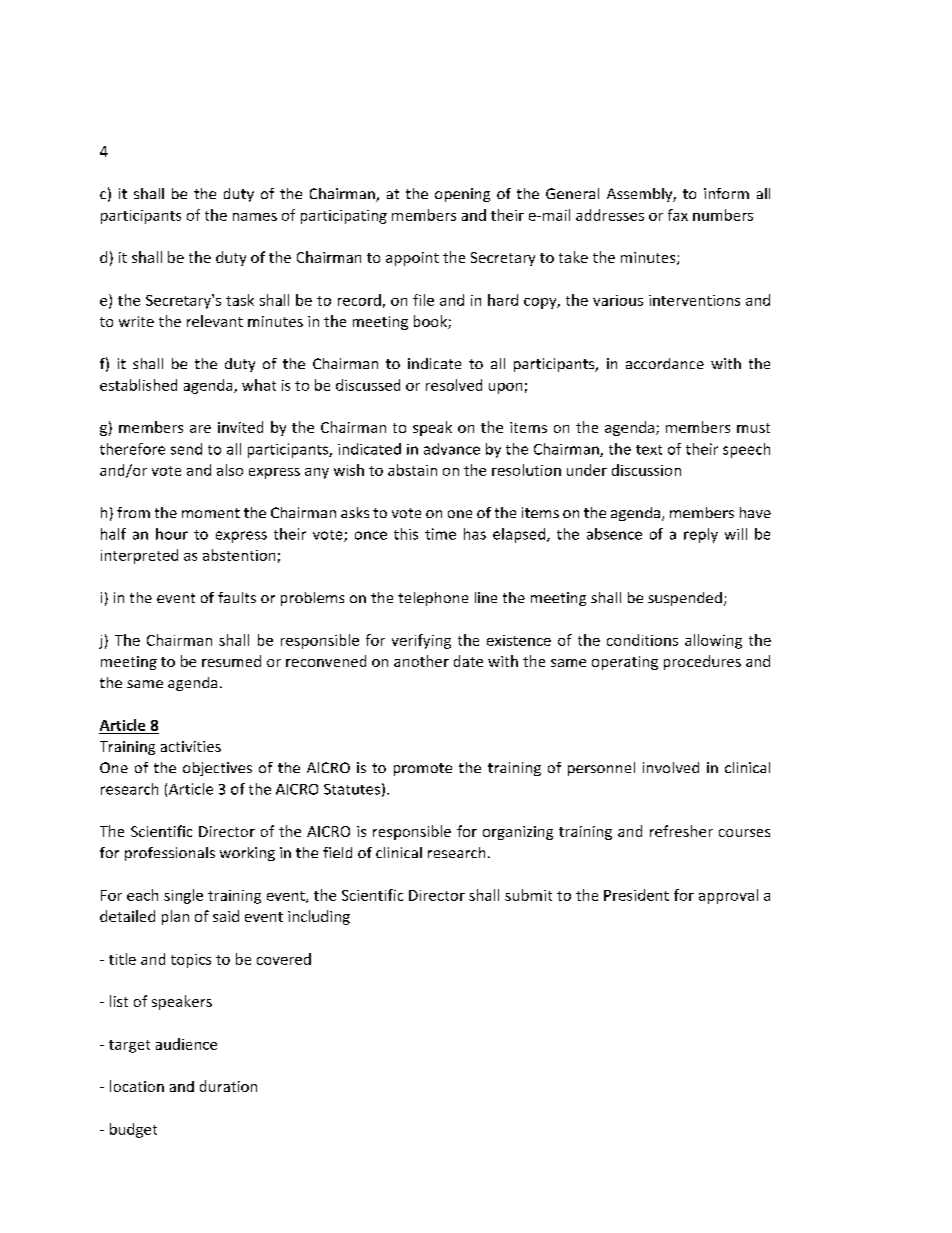 Image resolution: width=952 pixels, height=1233 pixels. Describe the element at coordinates (231, 661) in the screenshot. I see `resumed` at that location.
